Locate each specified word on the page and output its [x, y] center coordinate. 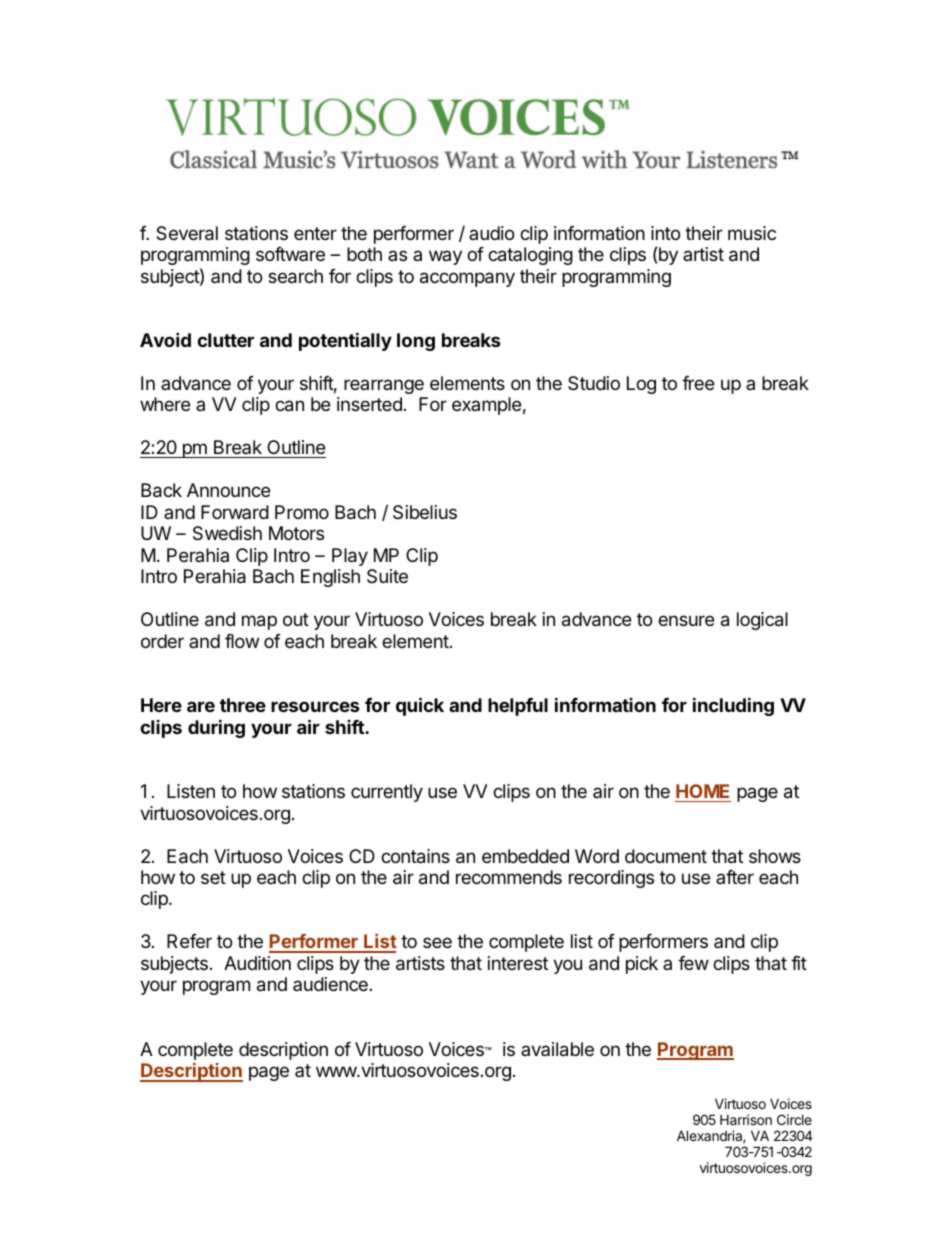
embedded [525, 856]
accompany [467, 279]
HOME [702, 791]
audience [330, 984]
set [213, 877]
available [557, 1049]
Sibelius [425, 512]
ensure [686, 620]
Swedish [227, 533]
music [752, 233]
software [290, 254]
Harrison [746, 1119]
